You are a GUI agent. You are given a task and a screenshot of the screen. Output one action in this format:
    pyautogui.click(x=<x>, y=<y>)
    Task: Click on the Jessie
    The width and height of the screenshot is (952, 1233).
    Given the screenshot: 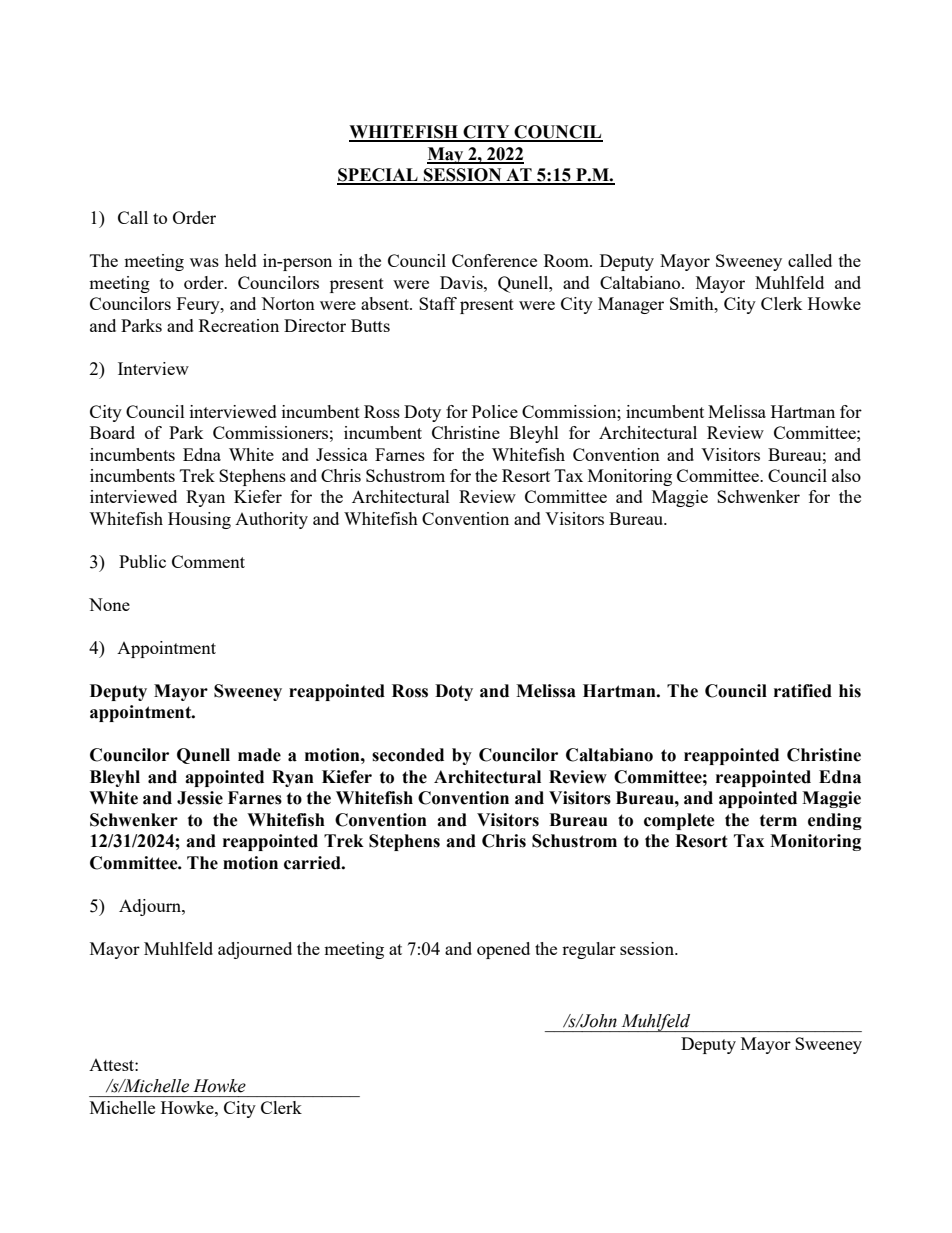 What is the action you would take?
    pyautogui.click(x=200, y=798)
